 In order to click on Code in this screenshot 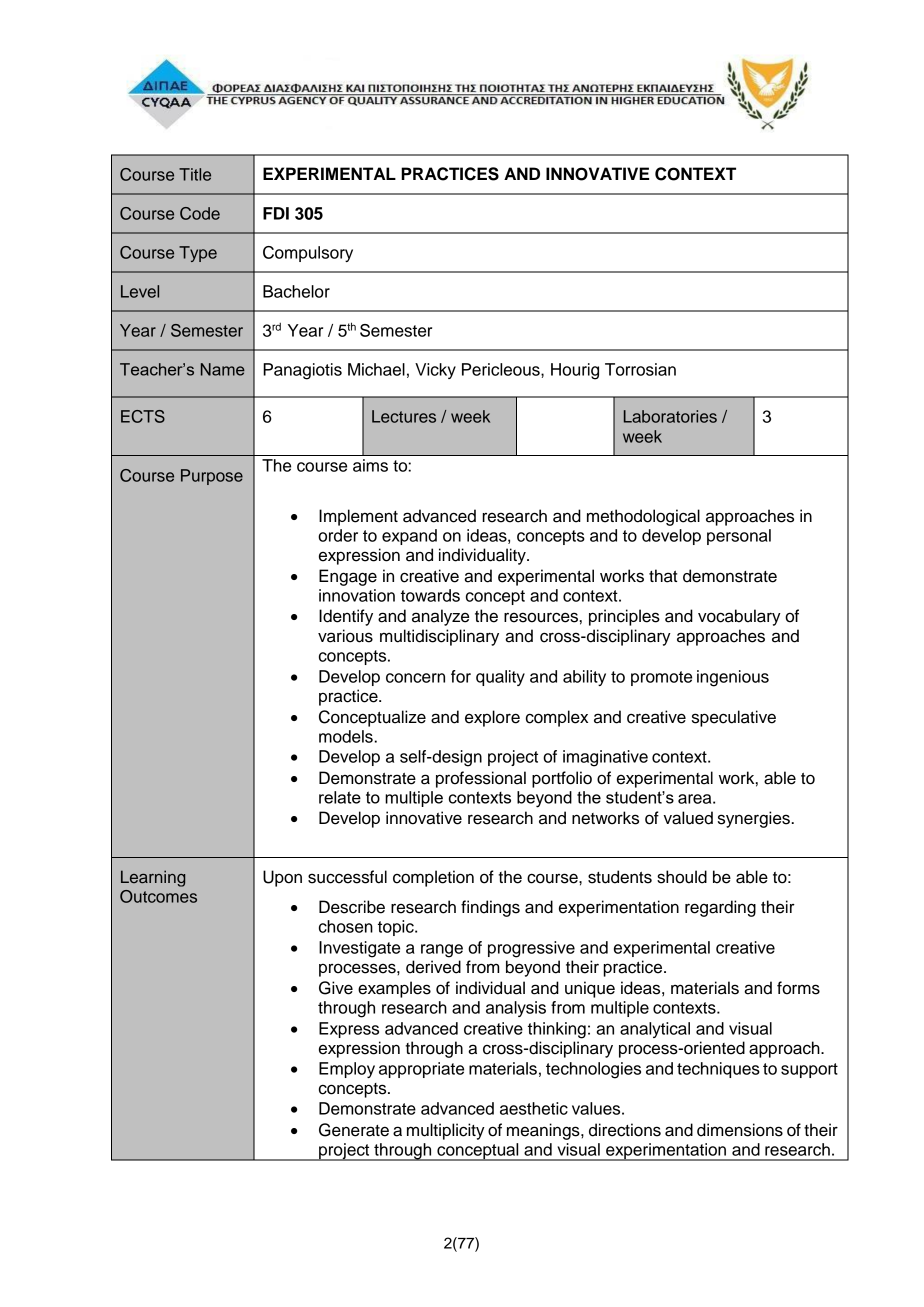, I will do `click(200, 213)`.
